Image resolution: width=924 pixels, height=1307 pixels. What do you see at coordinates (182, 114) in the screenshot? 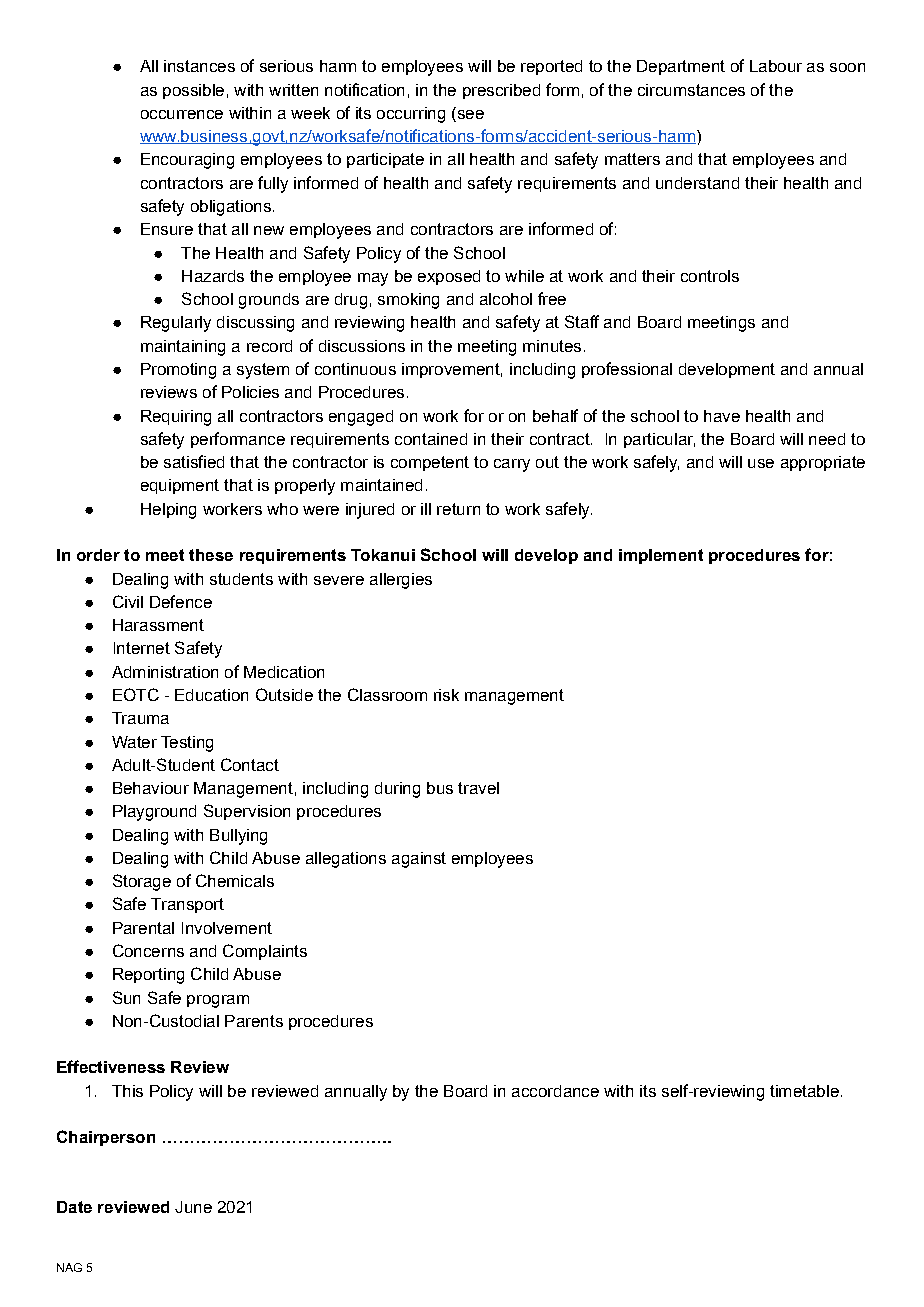
I see `occurrence` at bounding box center [182, 114].
